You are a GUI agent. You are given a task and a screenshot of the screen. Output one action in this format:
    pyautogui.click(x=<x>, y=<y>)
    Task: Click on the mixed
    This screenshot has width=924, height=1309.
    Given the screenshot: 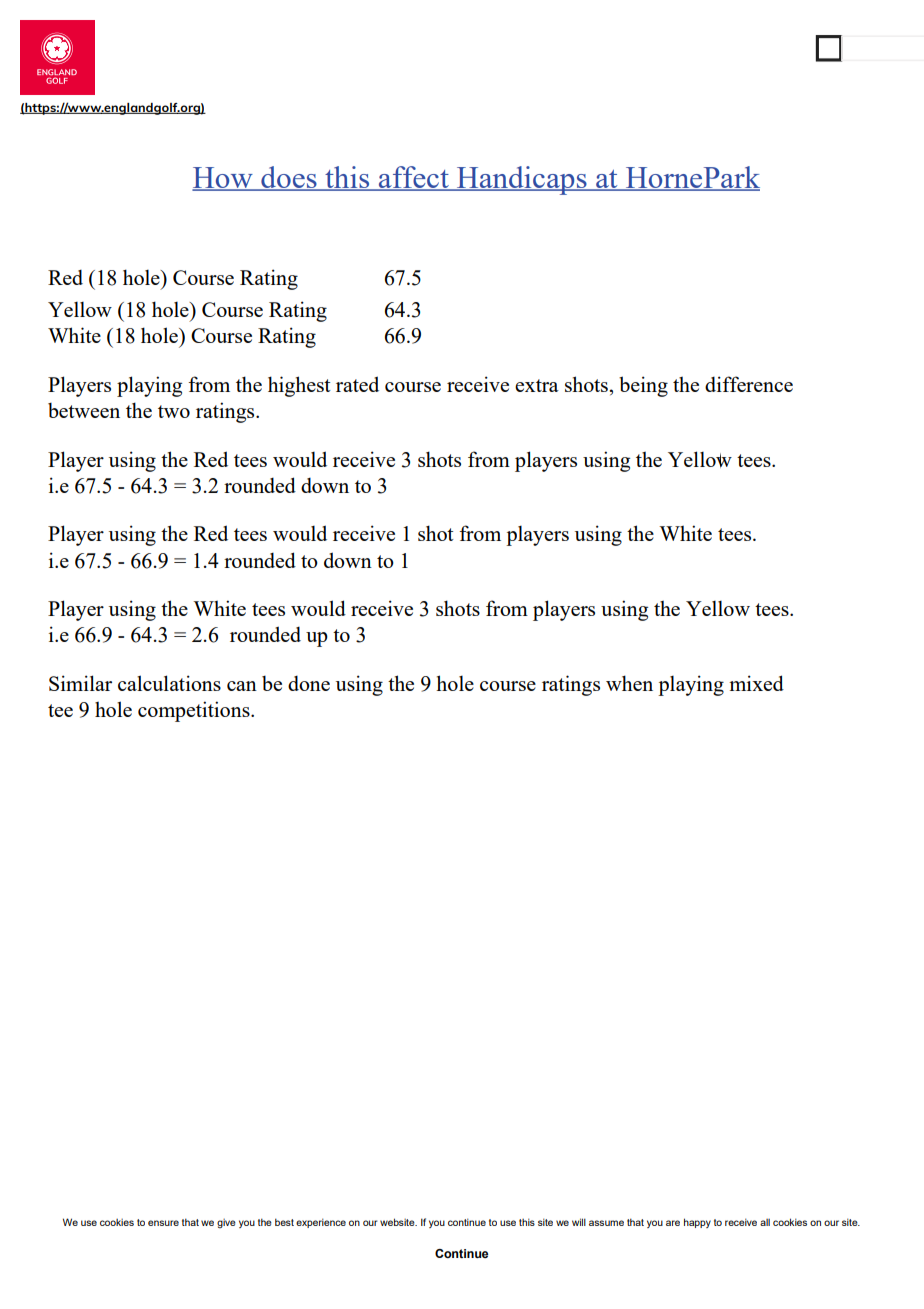 What is the action you would take?
    pyautogui.click(x=756, y=683)
